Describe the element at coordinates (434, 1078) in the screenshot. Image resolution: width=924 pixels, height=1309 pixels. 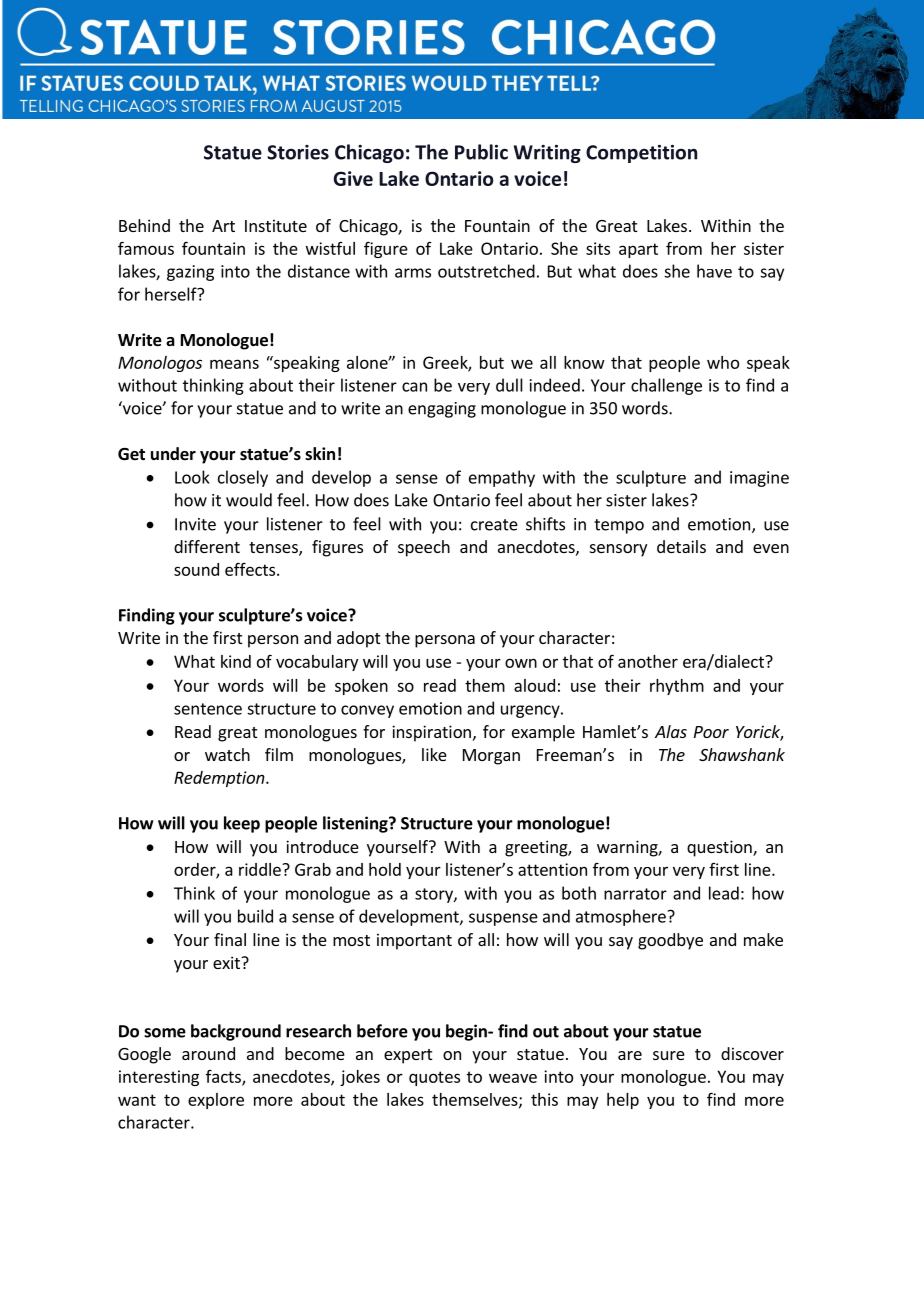
I see `quotes` at that location.
